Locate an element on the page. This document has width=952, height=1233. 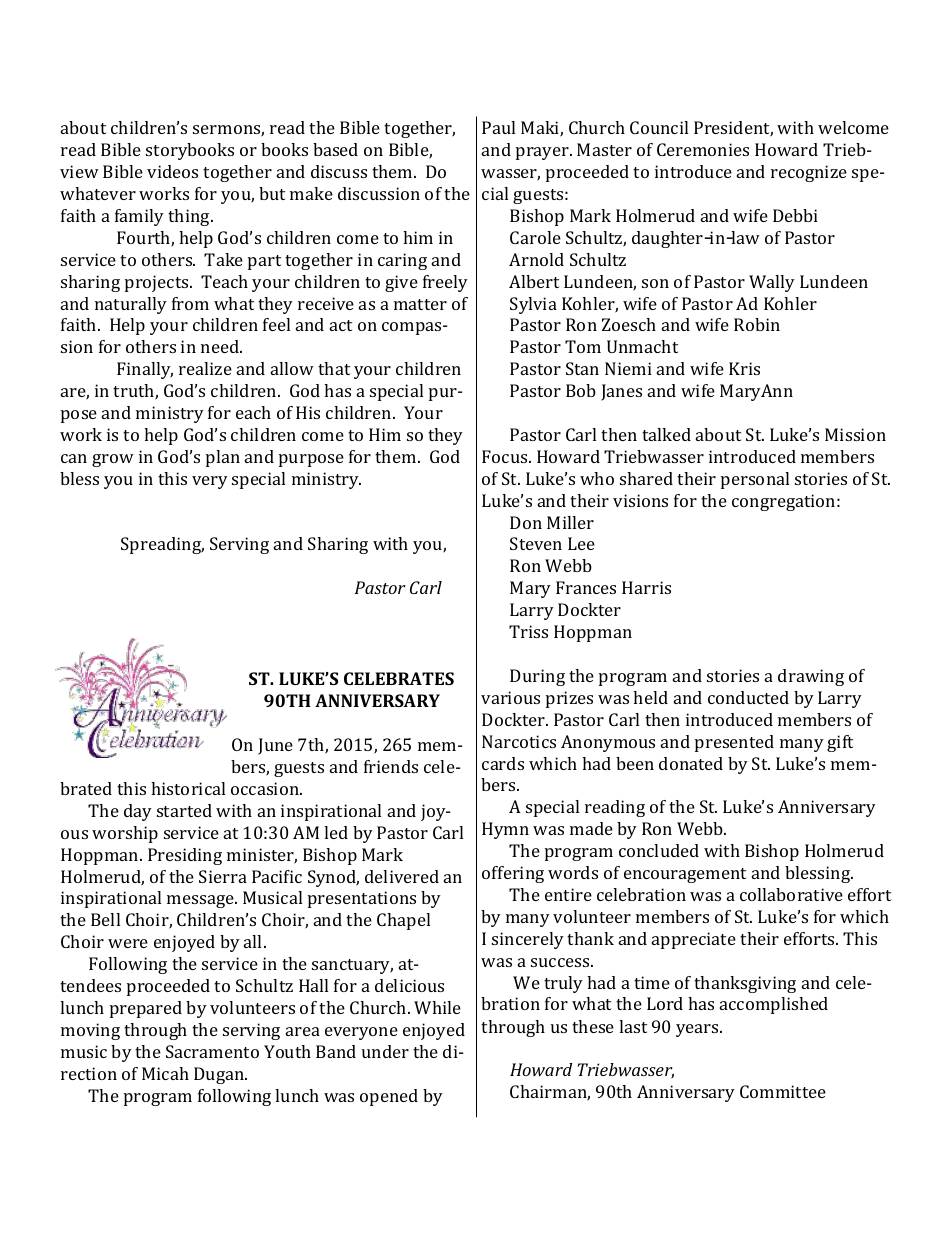
Robin is located at coordinates (757, 324).
